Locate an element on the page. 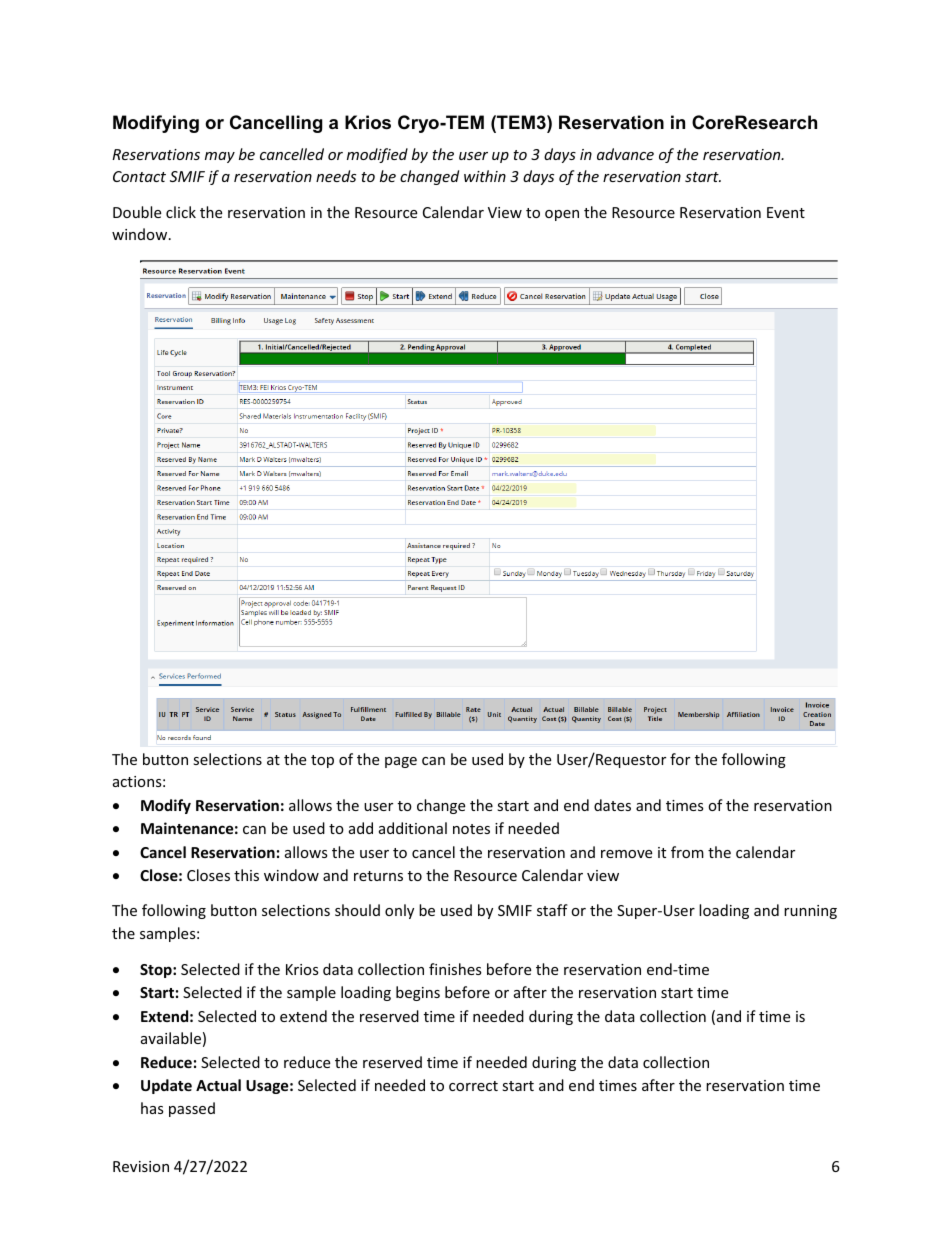  within is located at coordinates (485, 176).
